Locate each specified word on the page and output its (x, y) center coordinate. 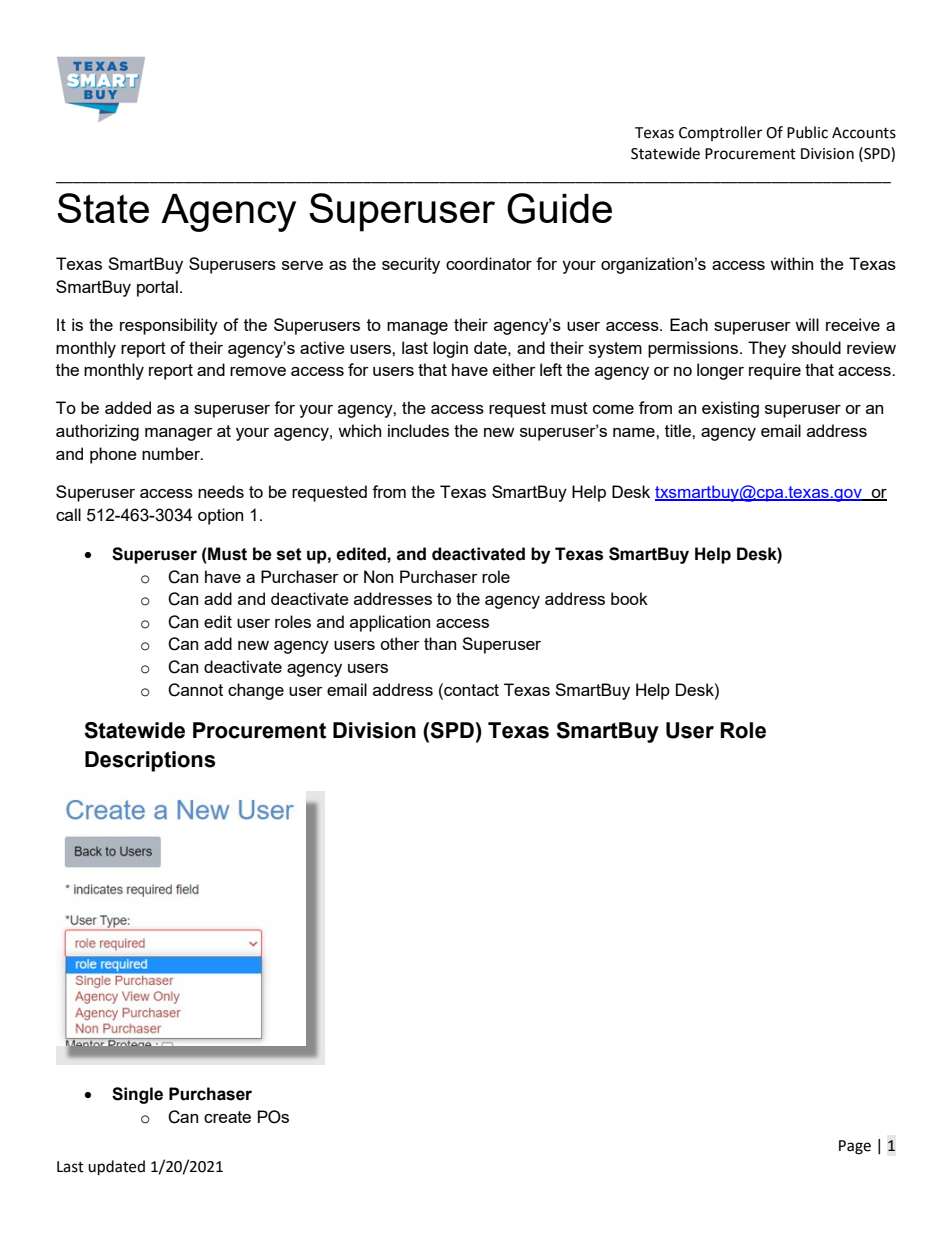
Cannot (195, 690)
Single (137, 1095)
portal (157, 288)
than (440, 643)
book (629, 598)
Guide (559, 208)
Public (807, 132)
